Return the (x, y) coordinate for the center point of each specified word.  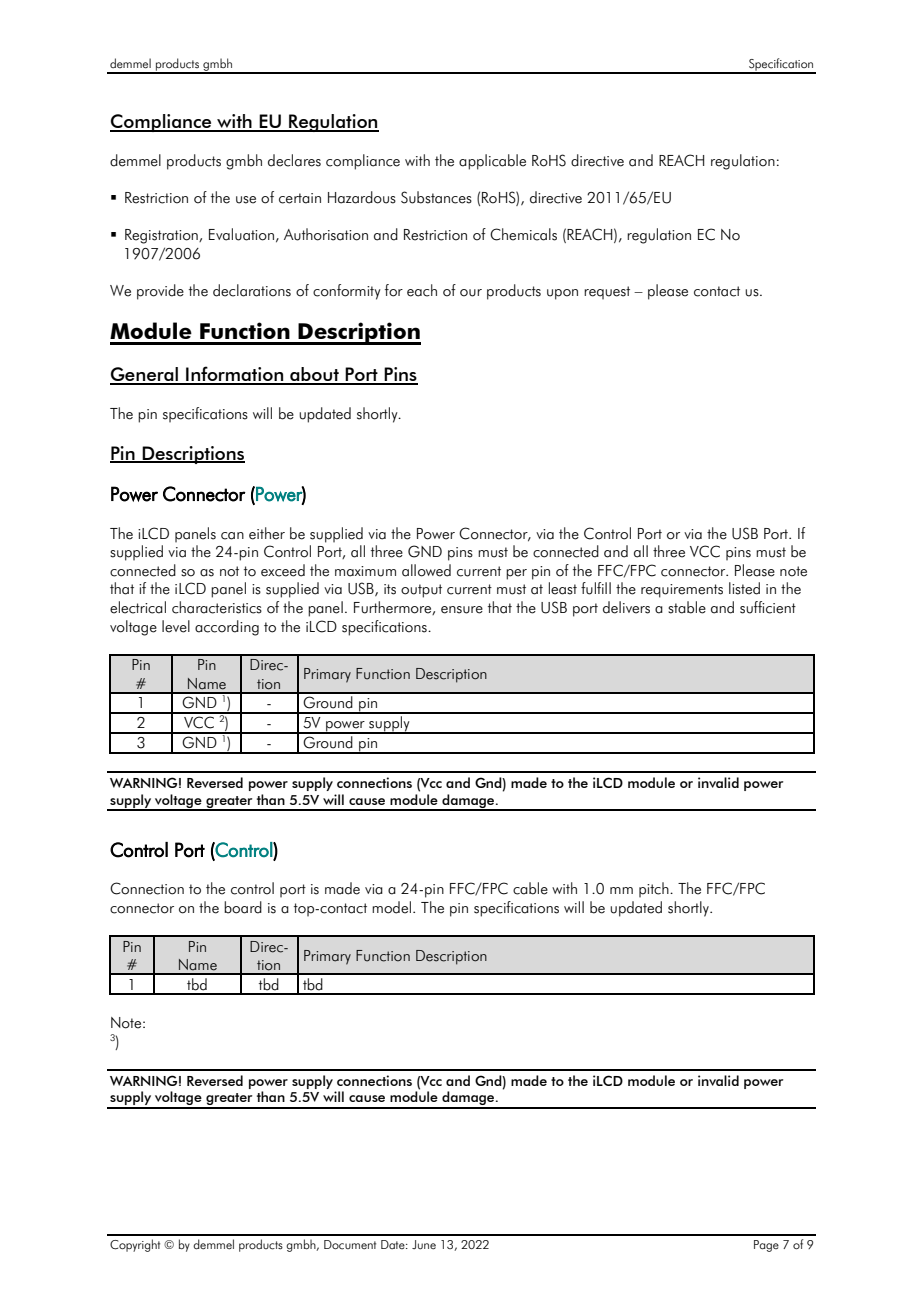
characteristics (217, 607)
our (471, 293)
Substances (436, 197)
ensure (462, 610)
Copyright (135, 1245)
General (145, 375)
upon (562, 294)
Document (350, 1245)
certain (300, 198)
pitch (655, 890)
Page (766, 1246)
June (424, 1245)
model (393, 907)
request (607, 293)
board (243, 907)
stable (687, 607)
